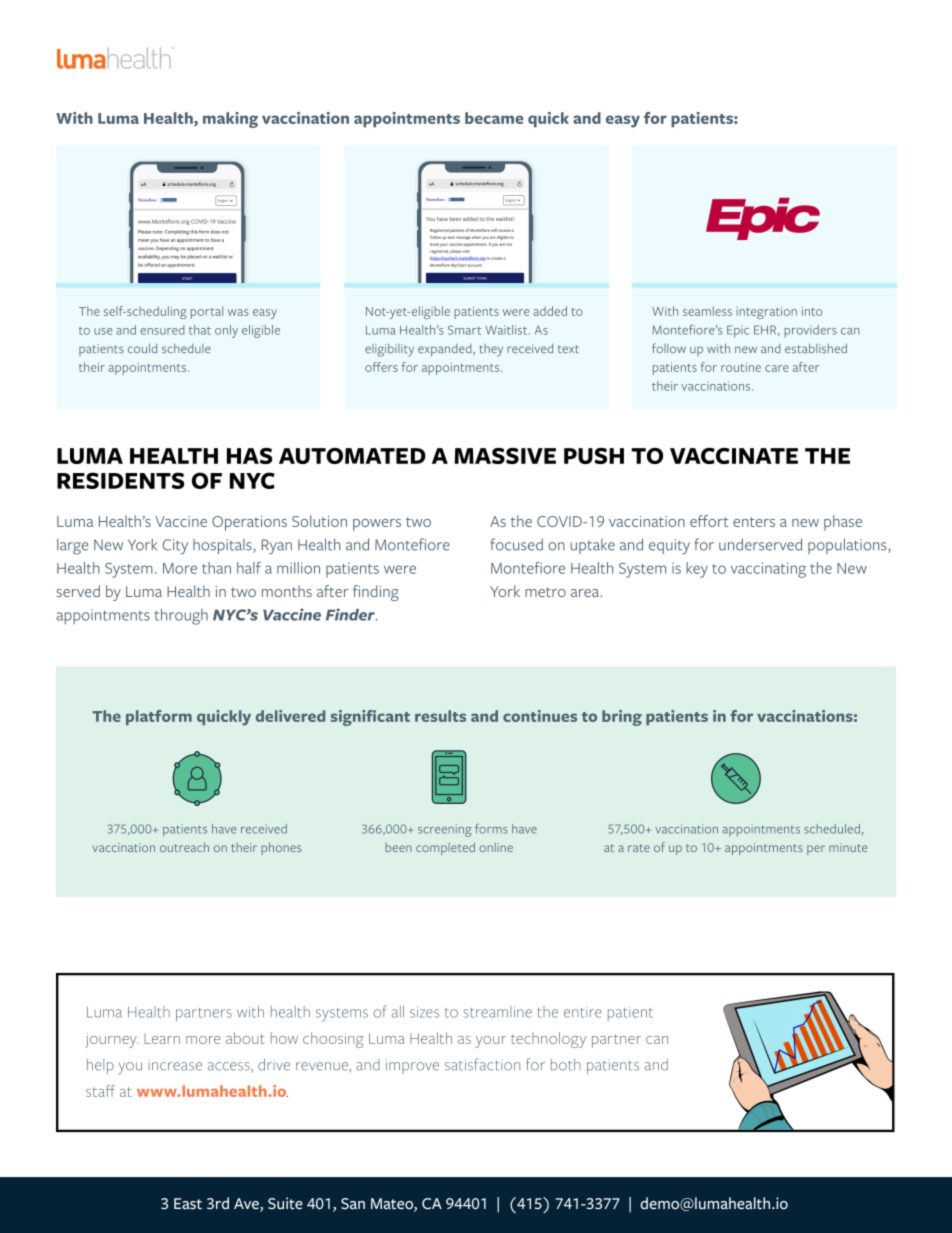 The width and height of the image is (952, 1233). Describe the element at coordinates (445, 848) in the image. I see `completed` at that location.
